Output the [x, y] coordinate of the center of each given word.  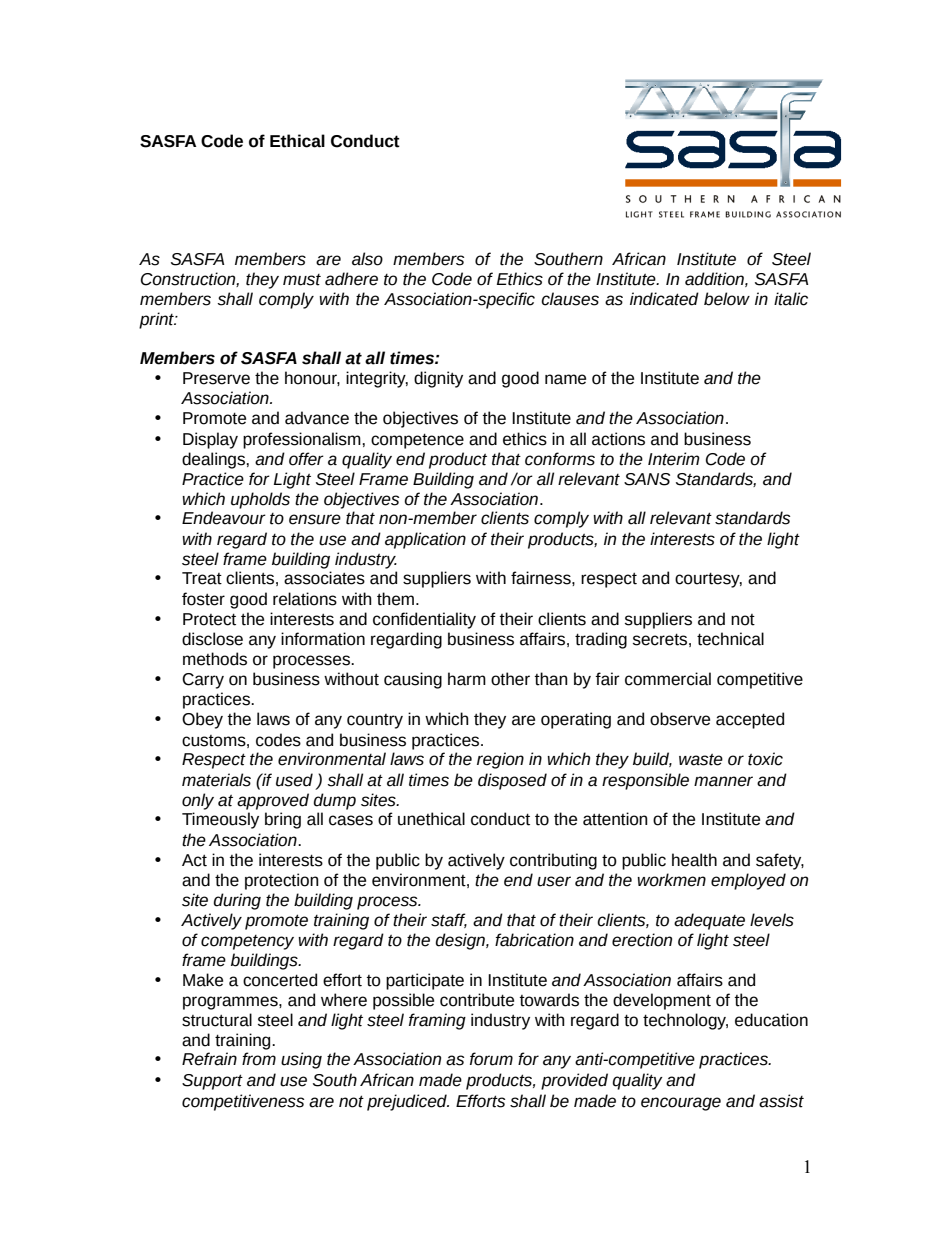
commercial [668, 679]
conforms [560, 459]
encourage [681, 1104]
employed [748, 881]
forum [491, 1059]
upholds [260, 500]
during [237, 901]
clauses [570, 299]
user [554, 881]
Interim [674, 459]
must [302, 280]
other [510, 679]
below [727, 299]
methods [215, 659]
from [259, 1059]
